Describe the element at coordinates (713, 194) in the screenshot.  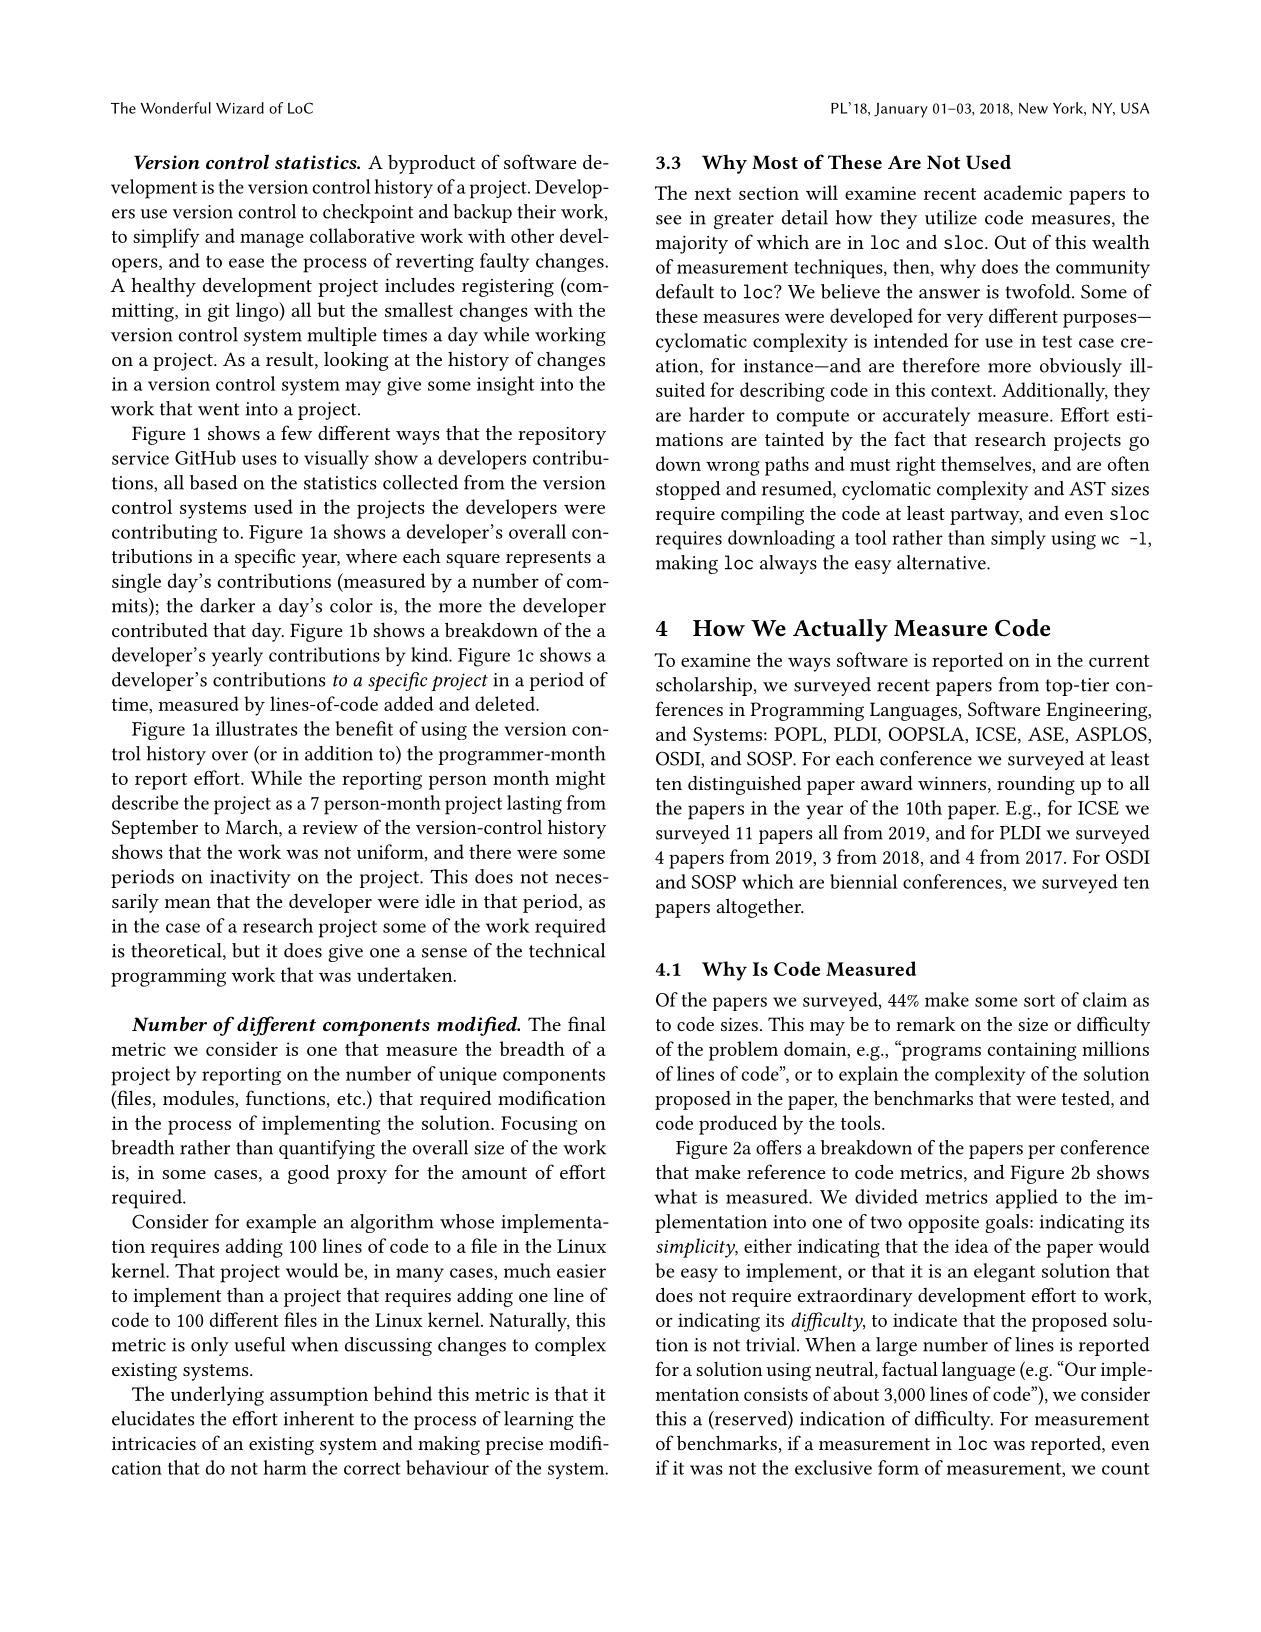
I see `next` at that location.
